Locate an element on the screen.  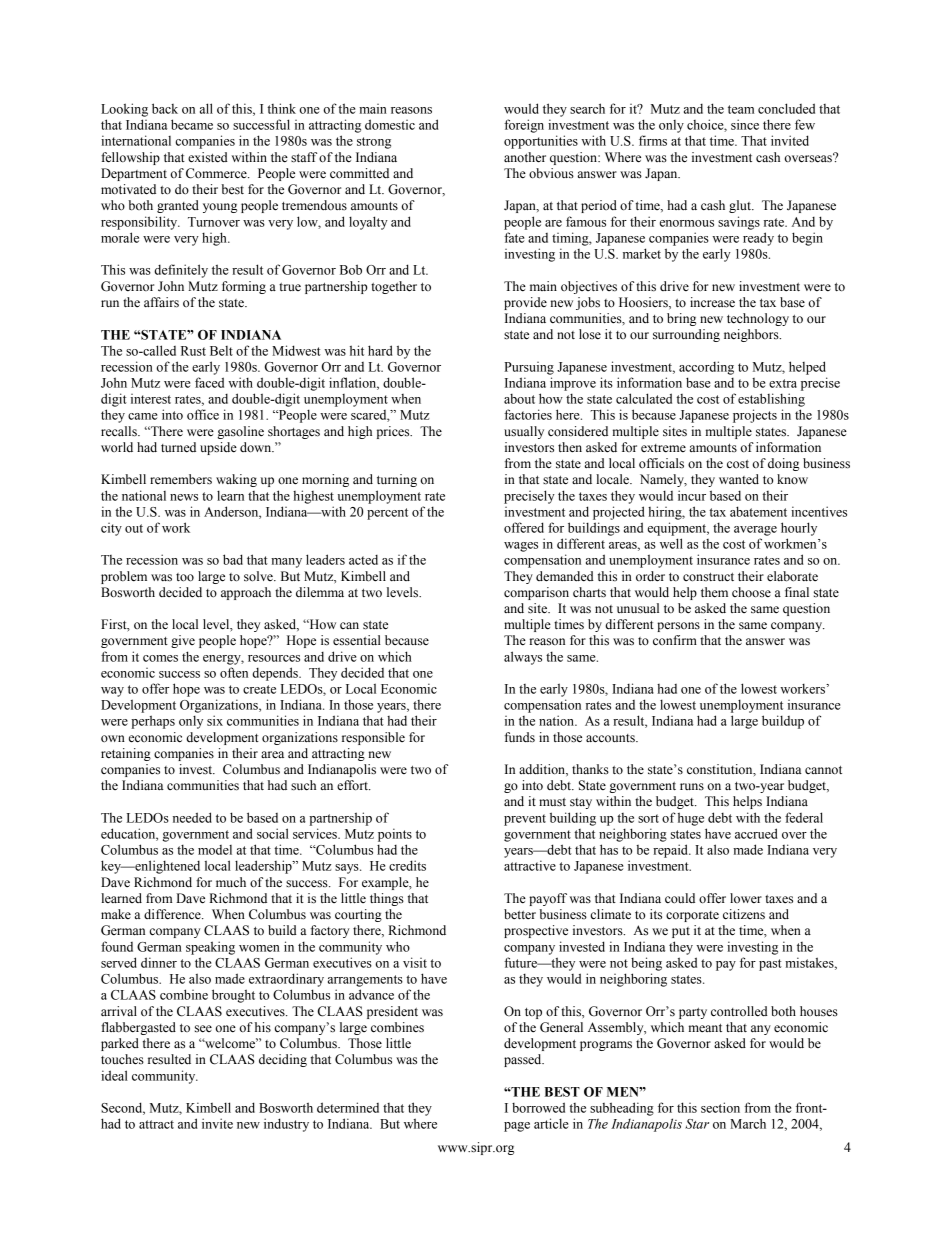
foreign is located at coordinates (524, 126).
